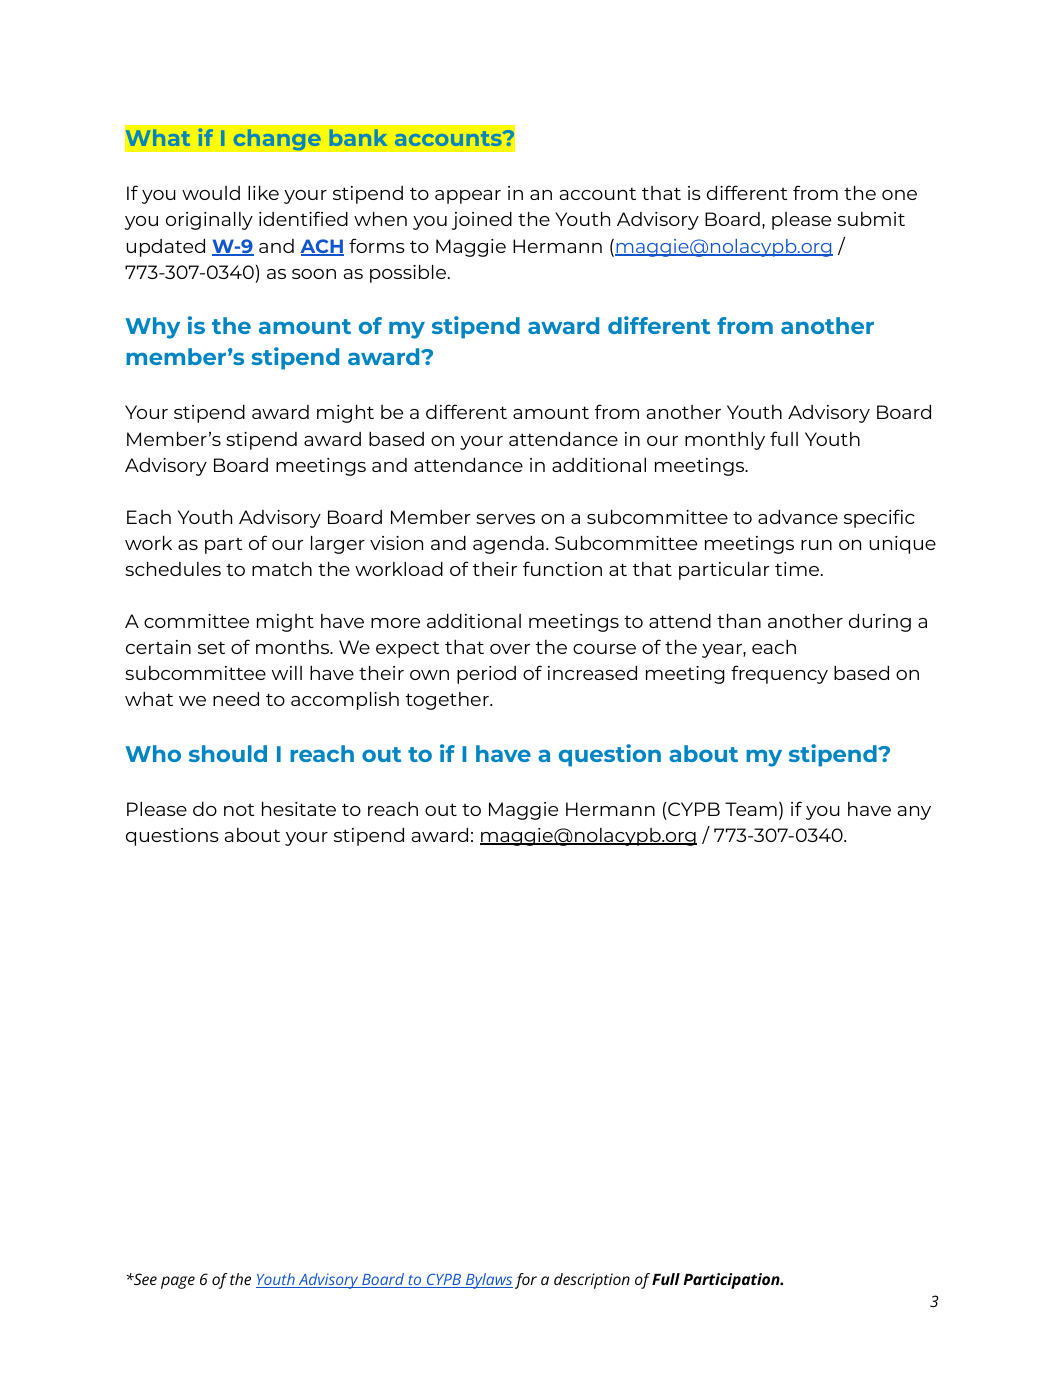 The width and height of the screenshot is (1064, 1377). Describe the element at coordinates (592, 1281) in the screenshot. I see `description` at that location.
